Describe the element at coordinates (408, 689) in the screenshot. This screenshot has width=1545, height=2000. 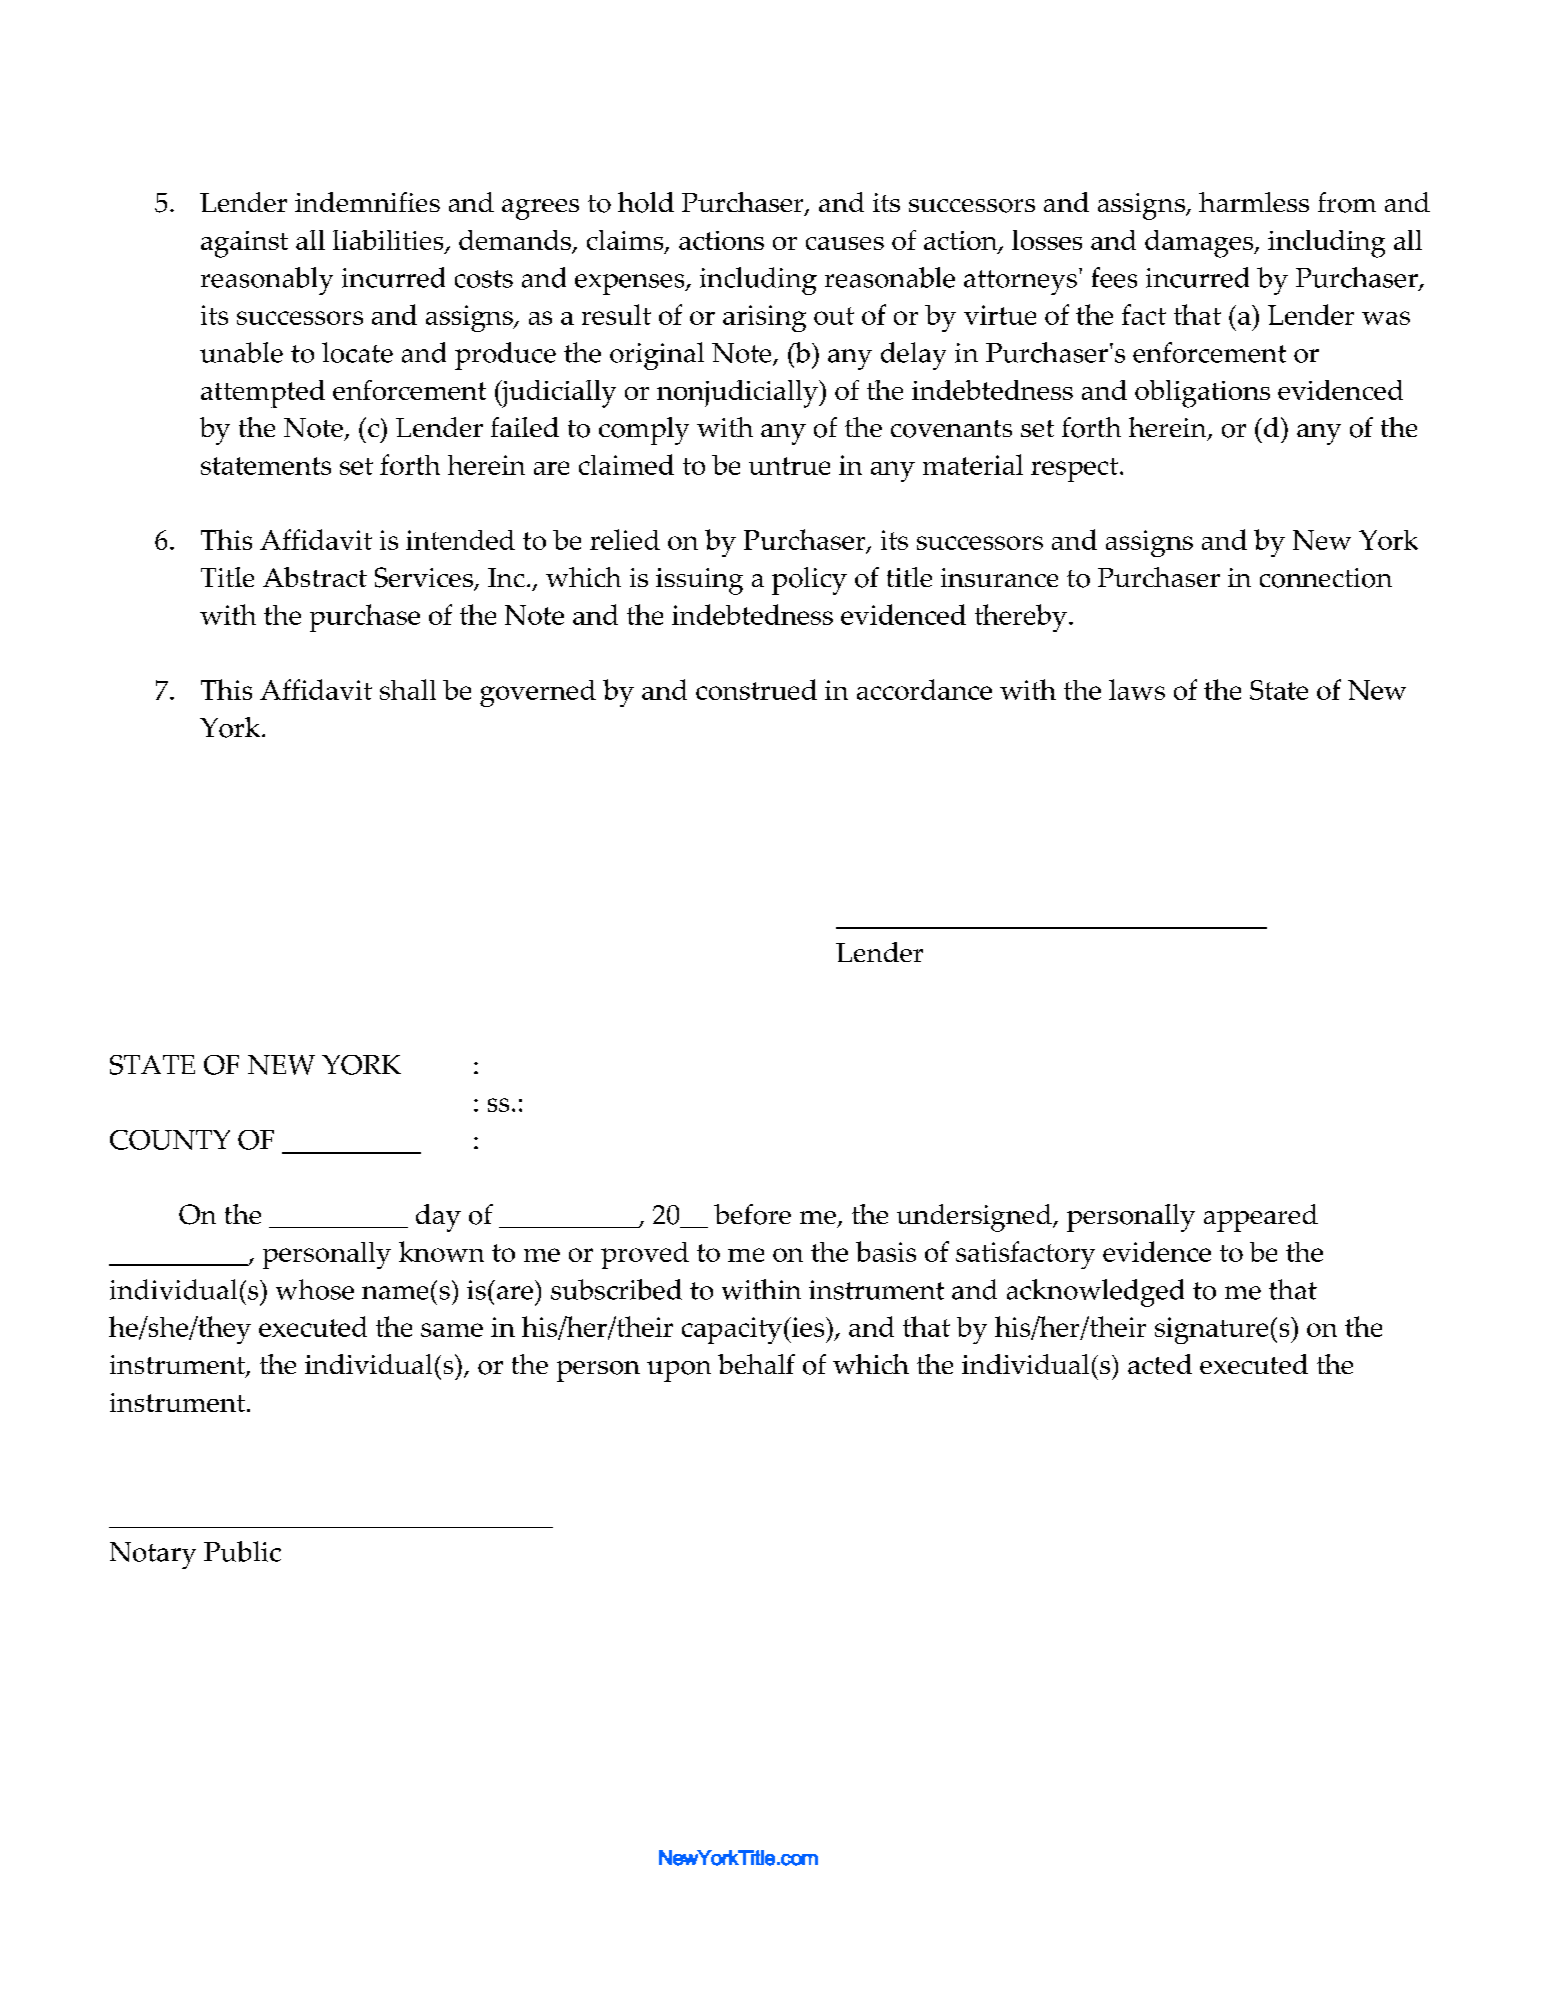
I see `shall` at that location.
